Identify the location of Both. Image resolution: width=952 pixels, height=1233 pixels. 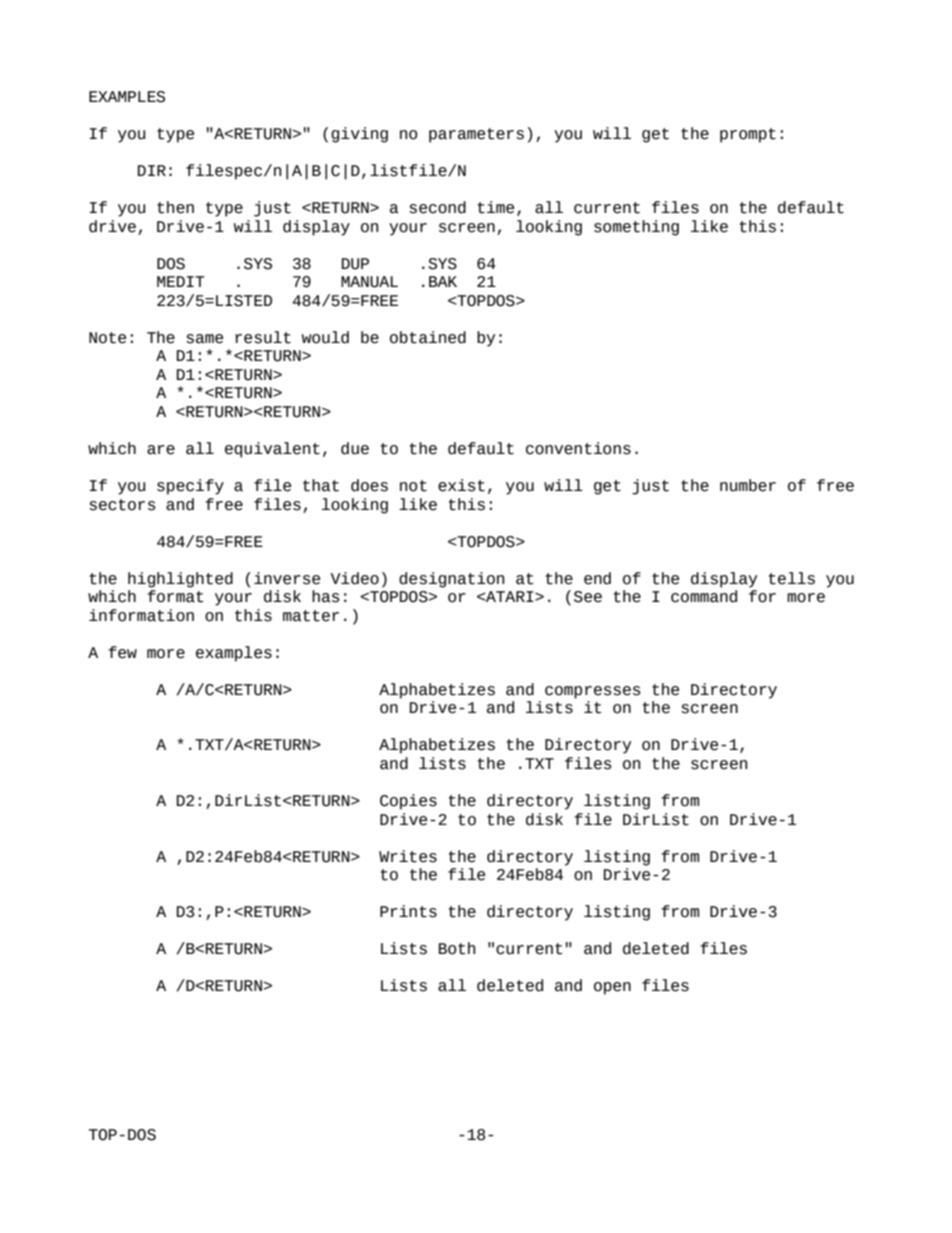
(457, 948).
